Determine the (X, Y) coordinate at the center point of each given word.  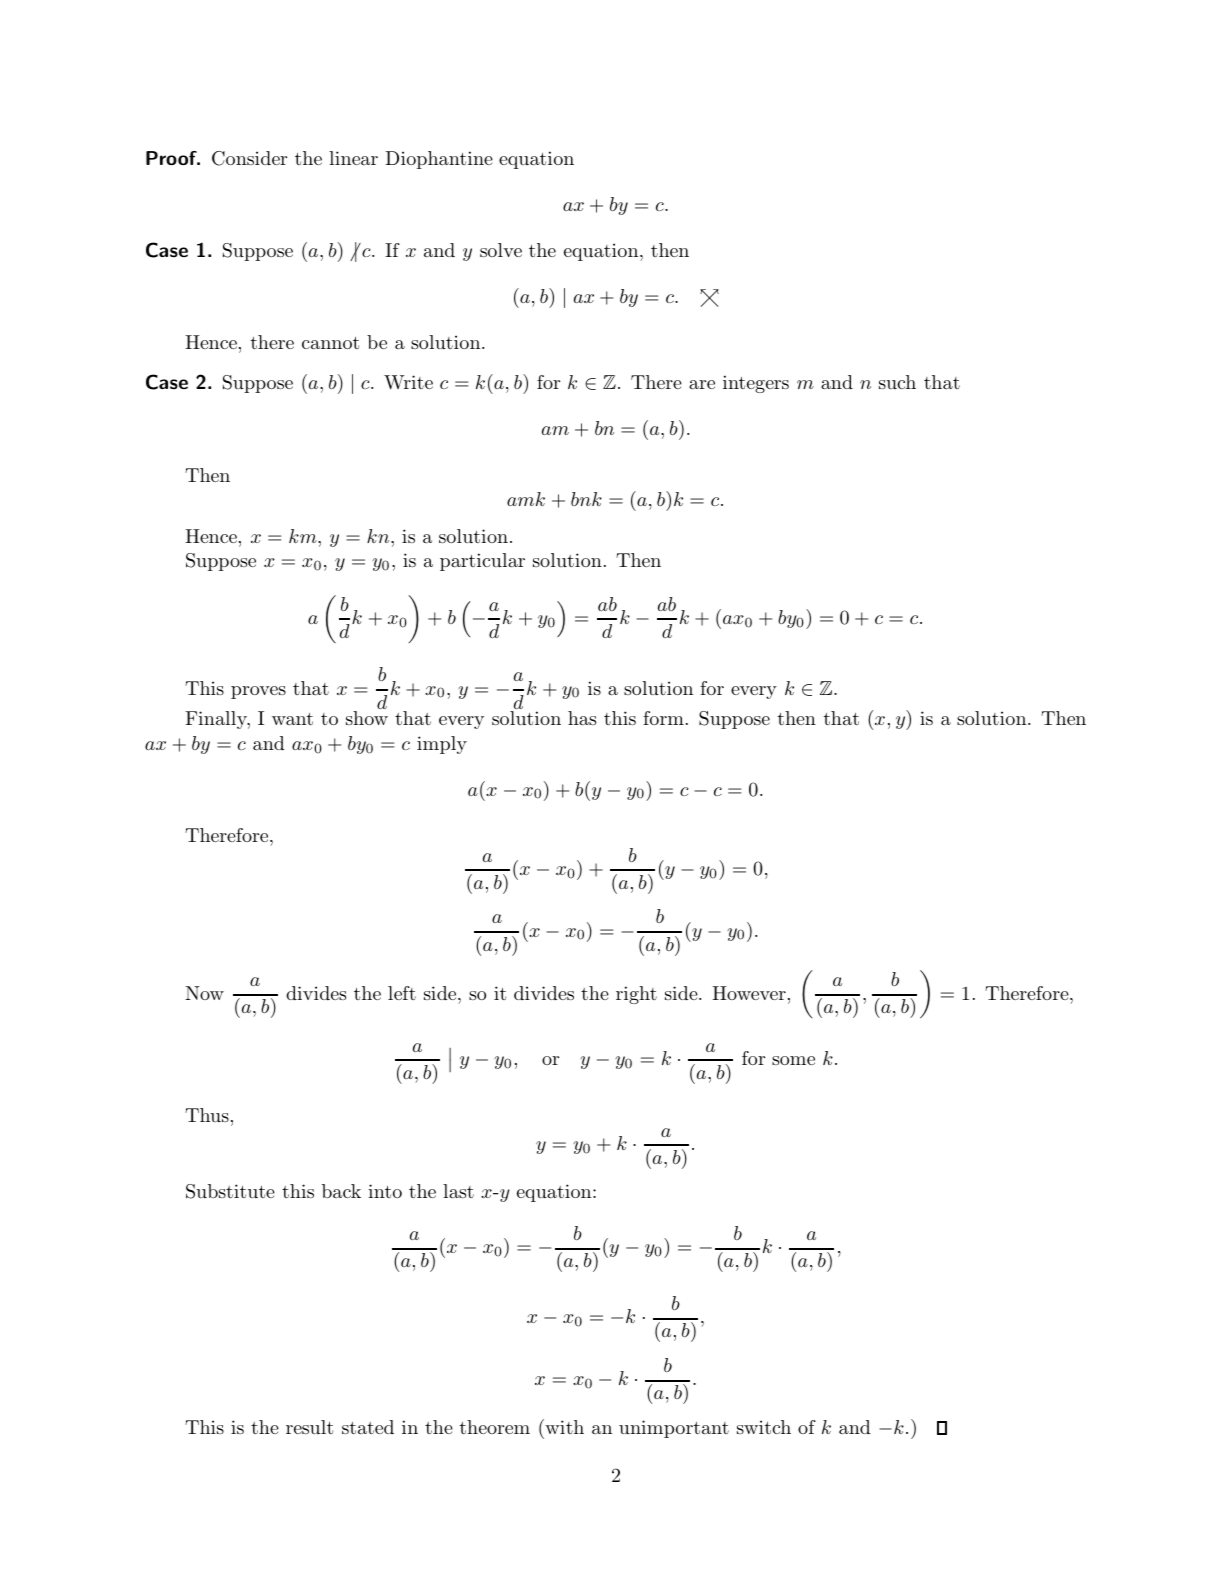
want (292, 719)
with (563, 1426)
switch (764, 1427)
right (636, 995)
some (793, 1060)
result (309, 1427)
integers (756, 384)
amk (526, 499)
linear (353, 158)
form (663, 718)
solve (501, 250)
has (582, 718)
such (897, 382)
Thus (207, 1115)
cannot (330, 343)
